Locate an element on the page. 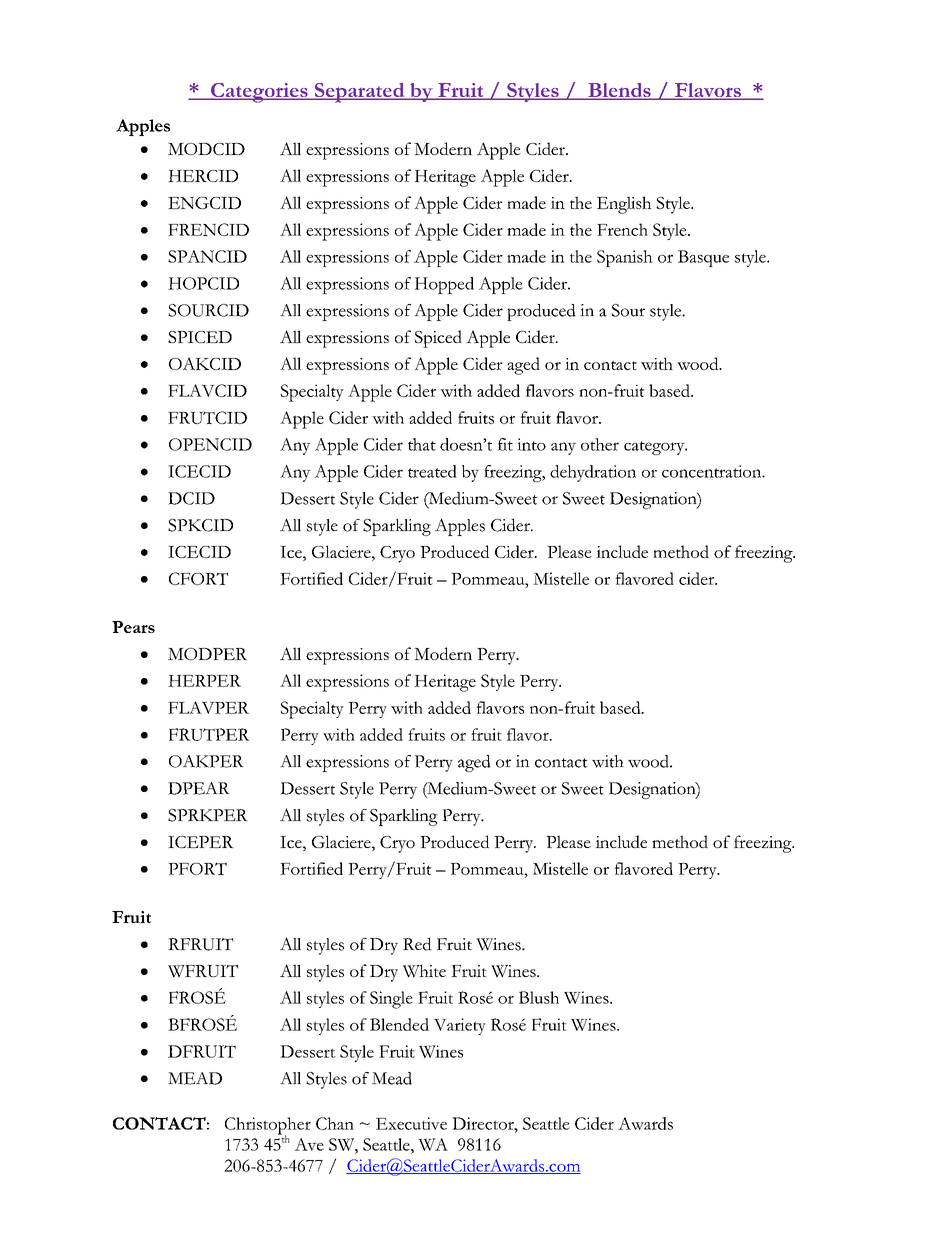  other is located at coordinates (600, 444).
